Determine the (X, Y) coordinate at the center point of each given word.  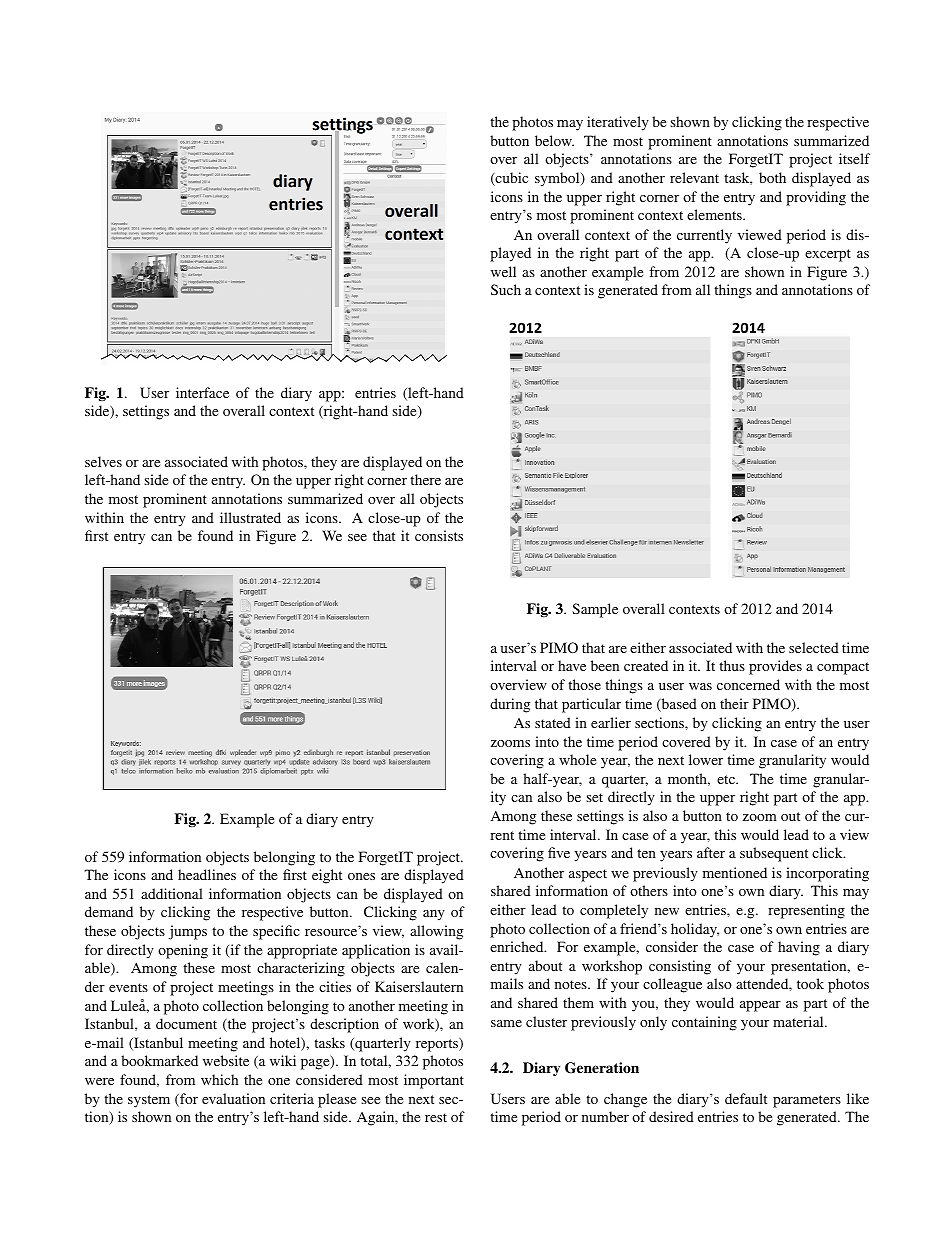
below (554, 140)
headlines (207, 874)
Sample (595, 610)
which (219, 1079)
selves (103, 461)
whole (577, 759)
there (425, 479)
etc (727, 779)
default (746, 1098)
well (503, 271)
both (772, 177)
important (434, 1081)
